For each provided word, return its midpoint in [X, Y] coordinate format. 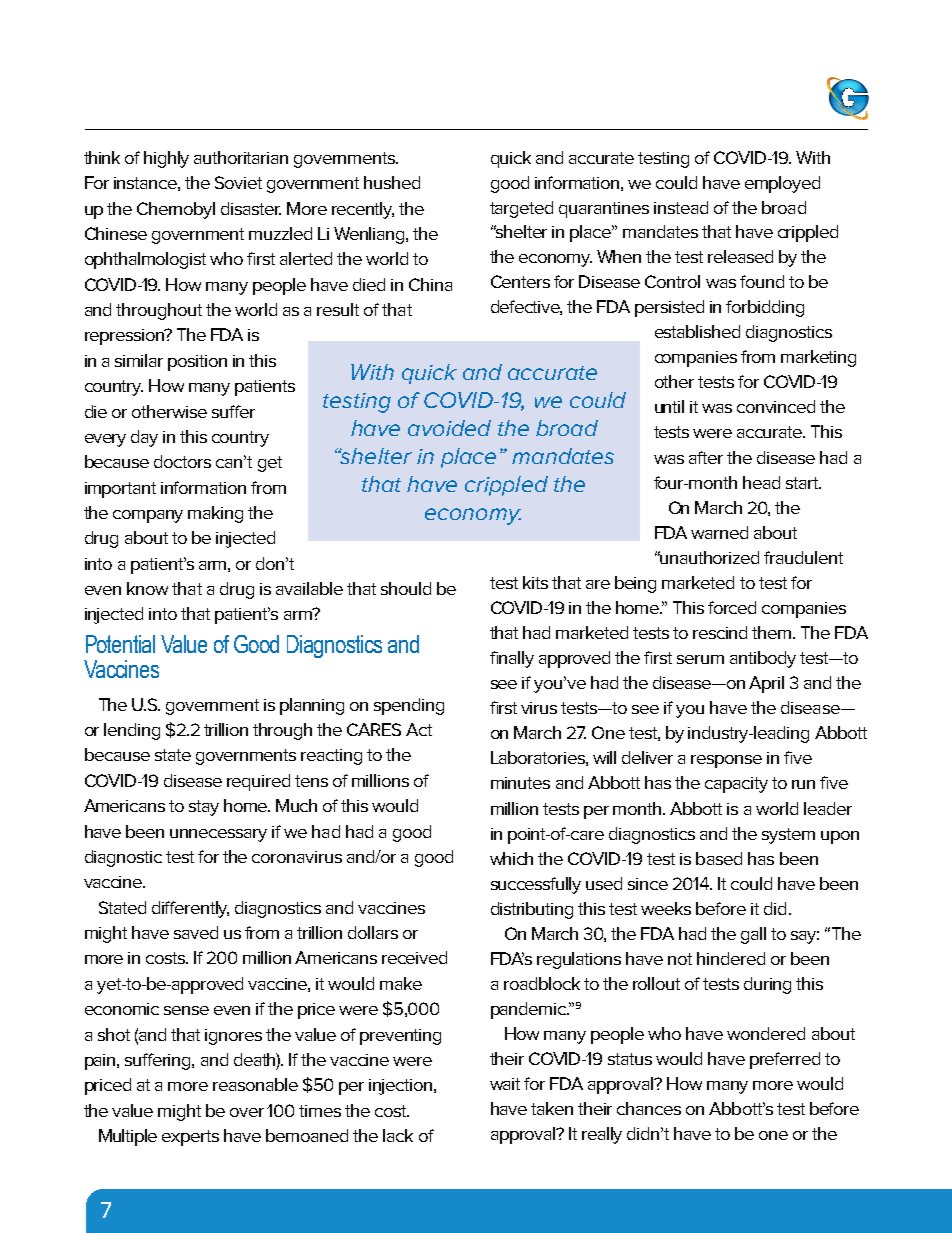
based [719, 858]
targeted [521, 209]
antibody [763, 659]
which [511, 858]
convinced [776, 406]
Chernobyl [176, 210]
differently [190, 909]
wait [505, 1084]
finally [512, 659]
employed [782, 184]
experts [190, 1138]
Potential [120, 644]
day [144, 438]
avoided [449, 428]
